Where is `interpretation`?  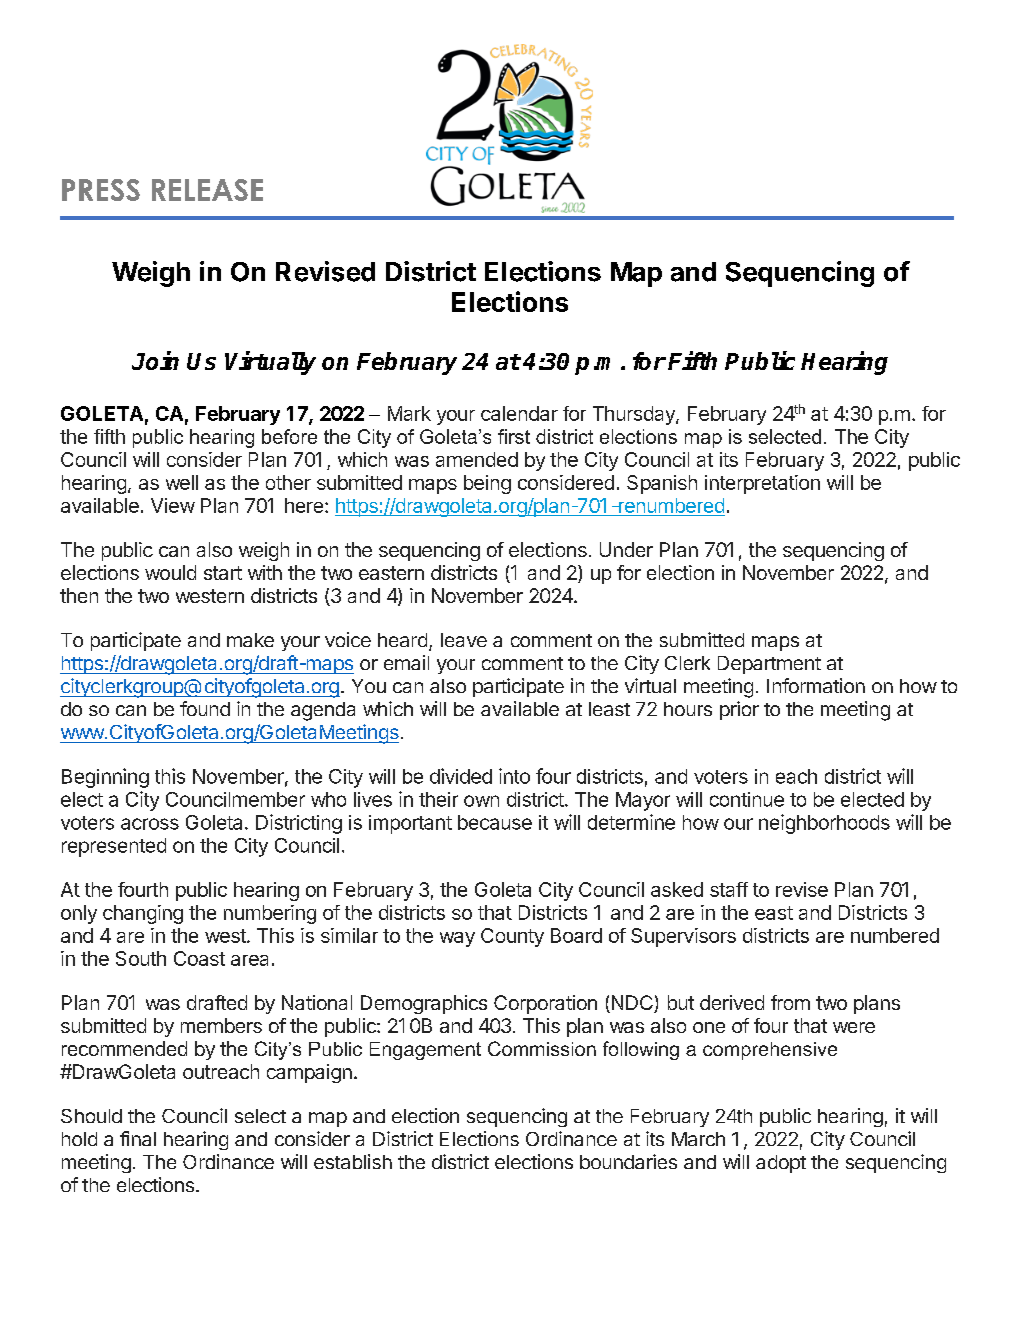
interpretation is located at coordinates (762, 484).
